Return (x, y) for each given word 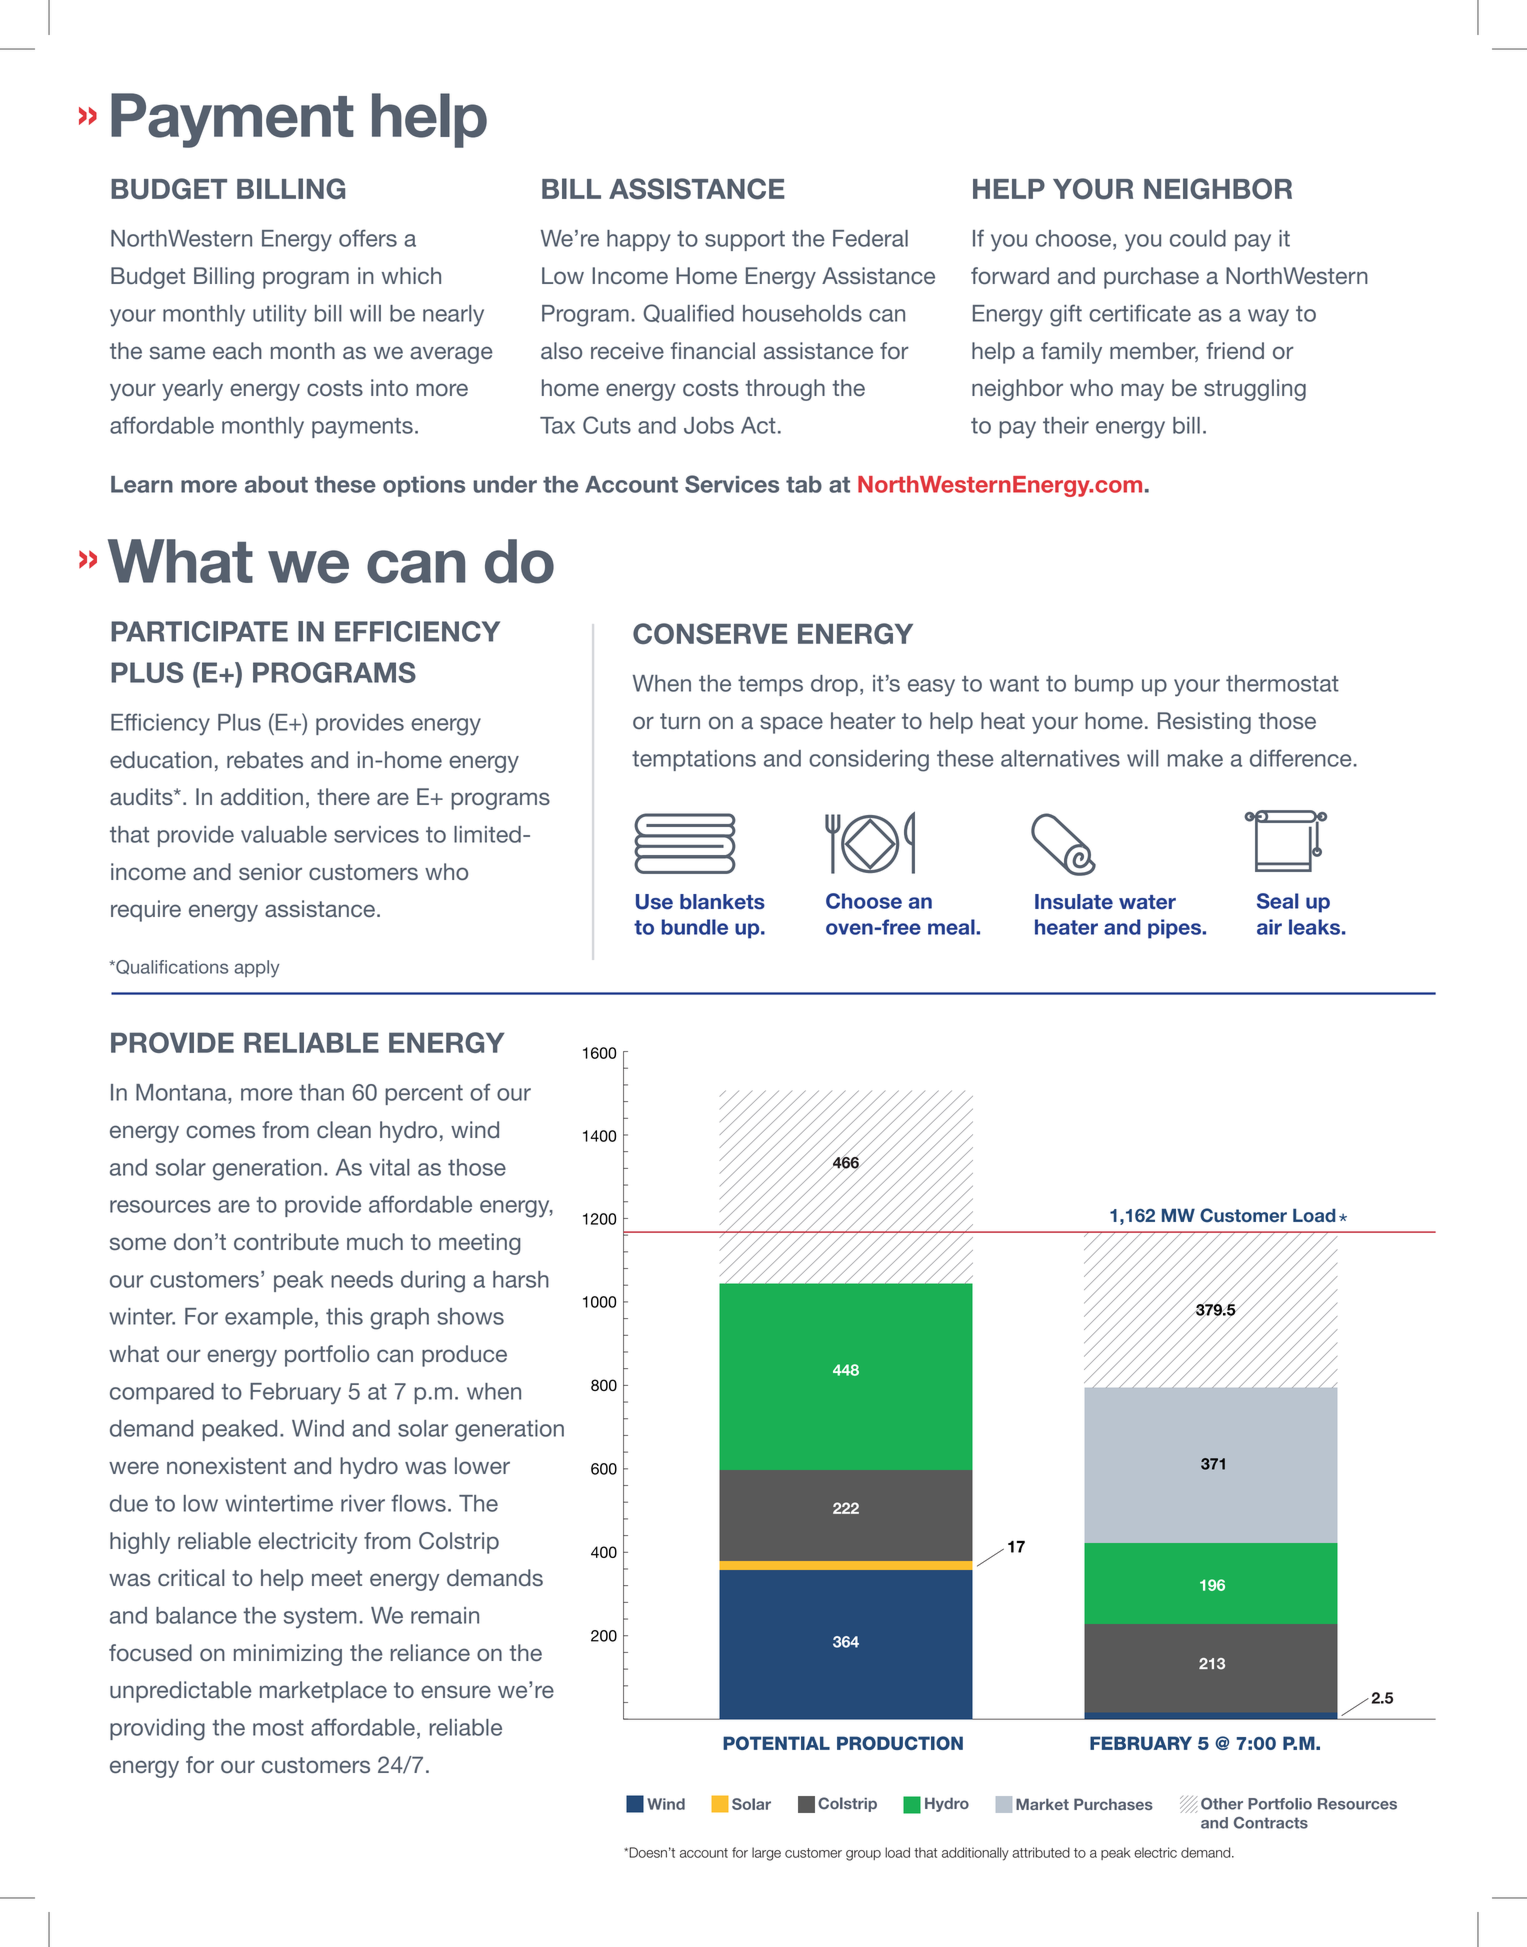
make (1195, 758)
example (269, 1318)
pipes (1175, 929)
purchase (1151, 278)
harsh (521, 1279)
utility (280, 316)
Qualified (689, 313)
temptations (694, 760)
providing (157, 1730)
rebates (265, 760)
